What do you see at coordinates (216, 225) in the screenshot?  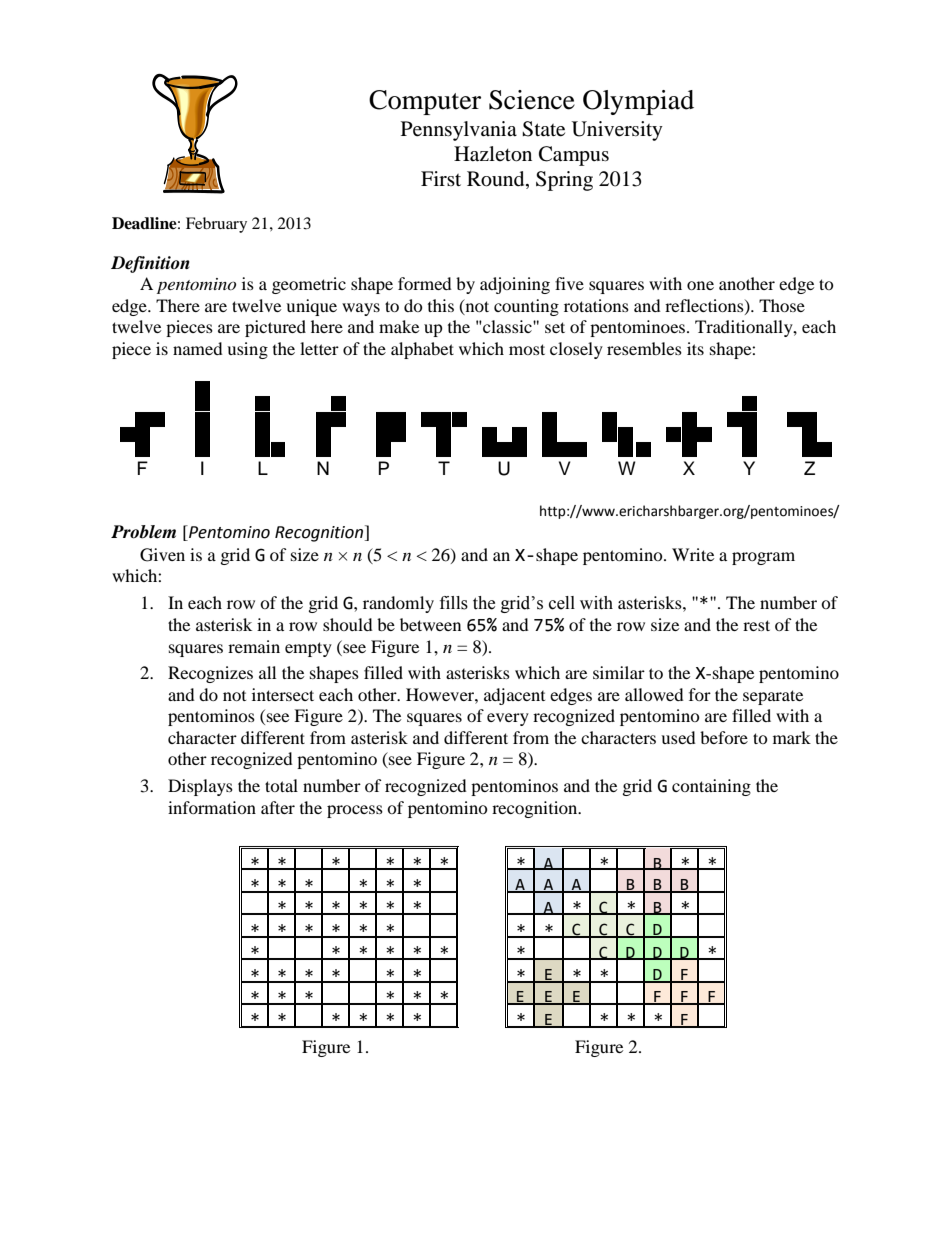 I see `February` at bounding box center [216, 225].
